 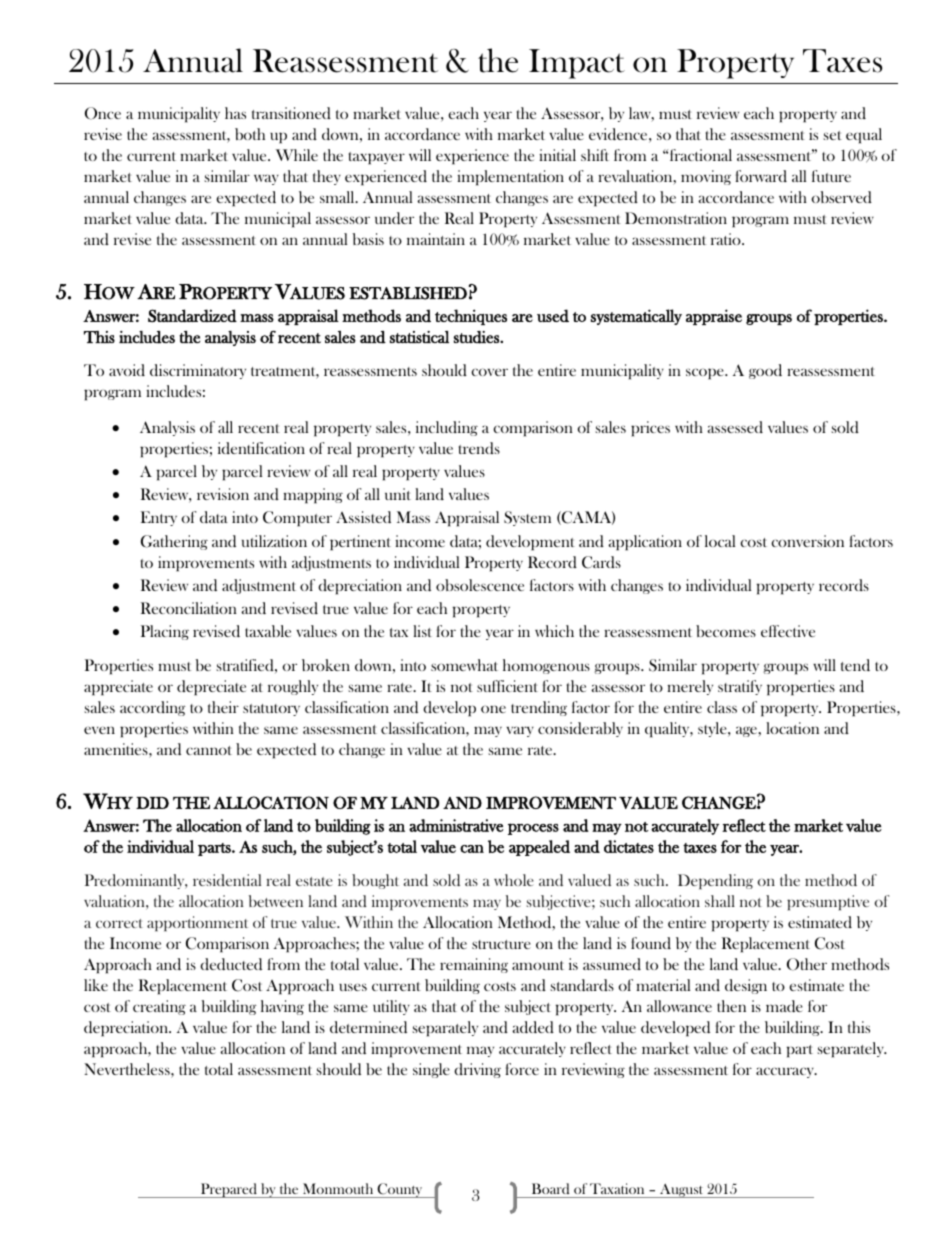 I want to click on Standardized, so click(x=192, y=315).
